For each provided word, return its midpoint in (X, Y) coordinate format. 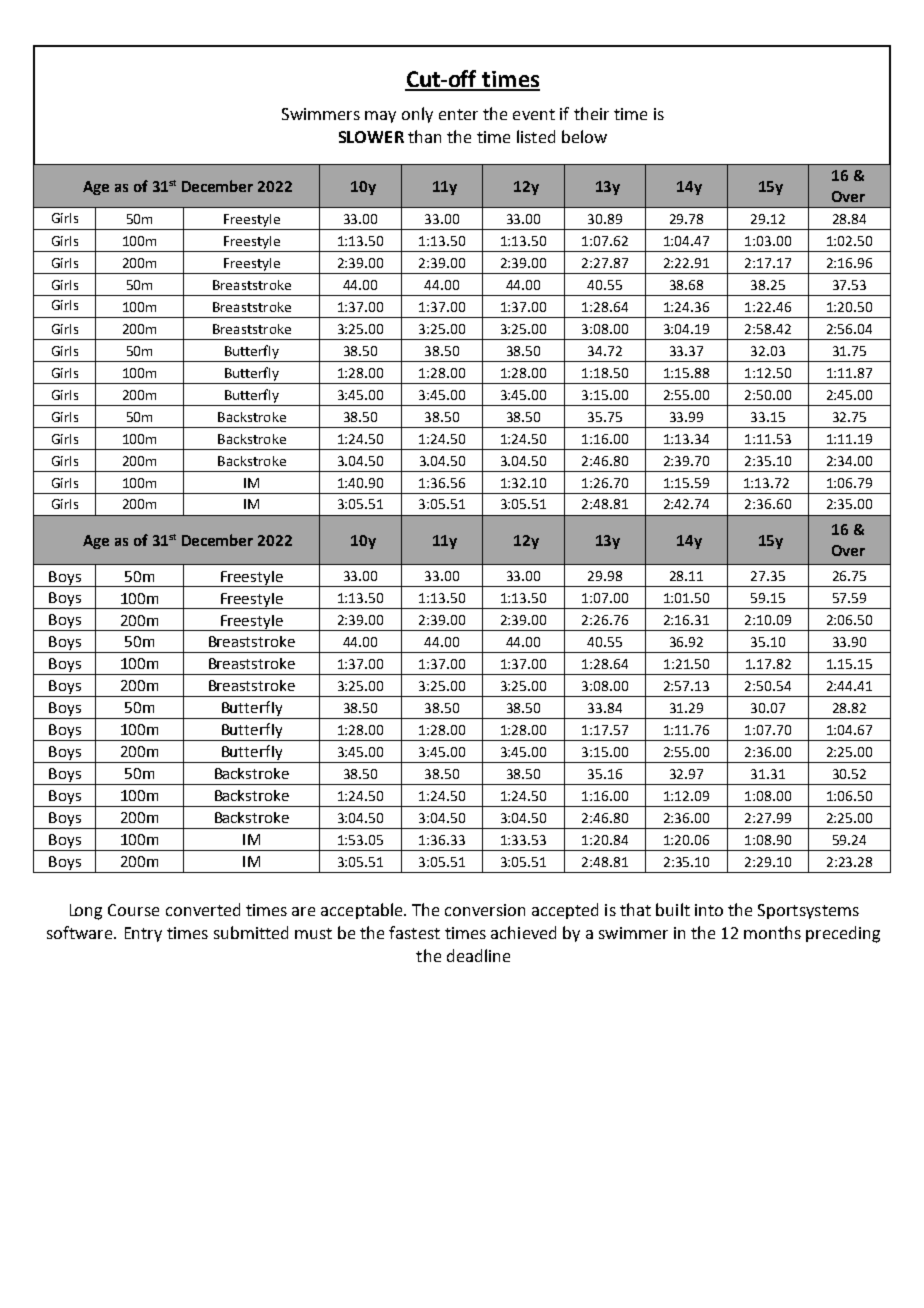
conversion (485, 910)
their (591, 113)
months (772, 932)
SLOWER (371, 137)
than (424, 136)
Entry (143, 934)
